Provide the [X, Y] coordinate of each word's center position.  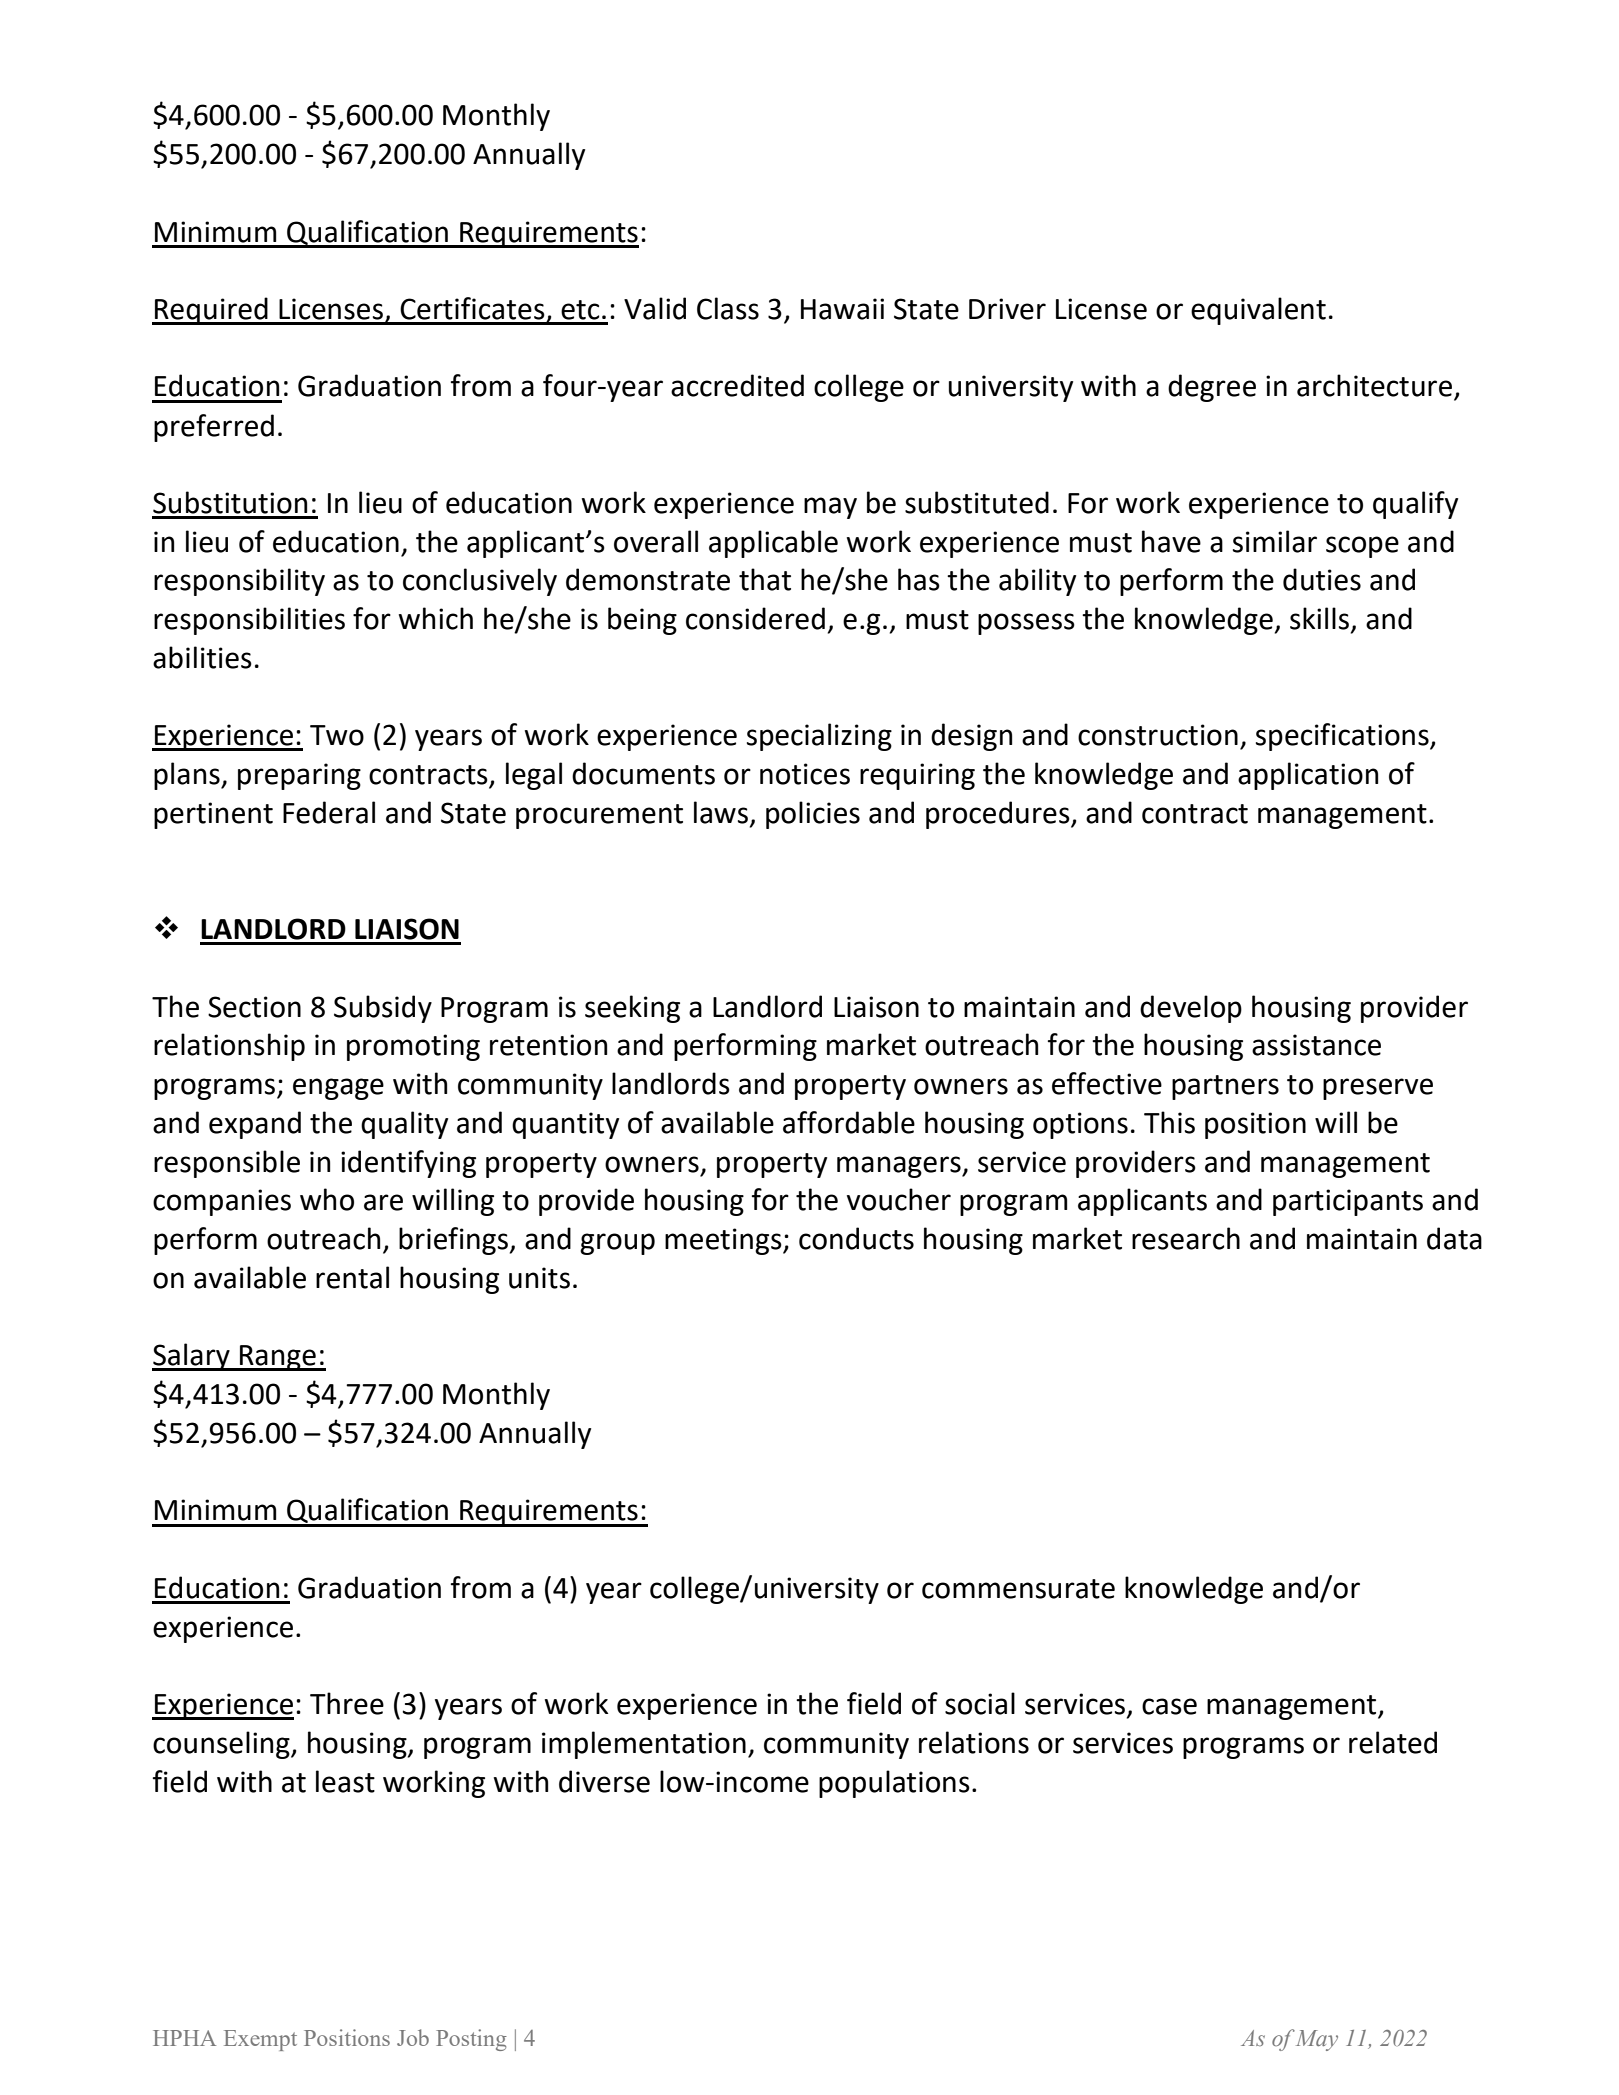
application [1308, 776]
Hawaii [842, 309]
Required [211, 311]
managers [900, 1167]
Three [347, 1703]
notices [805, 774]
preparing [299, 776]
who [327, 1199]
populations [894, 1784]
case [1169, 1706]
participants [1348, 1202]
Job [413, 2037]
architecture [1374, 385]
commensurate [1018, 1589]
